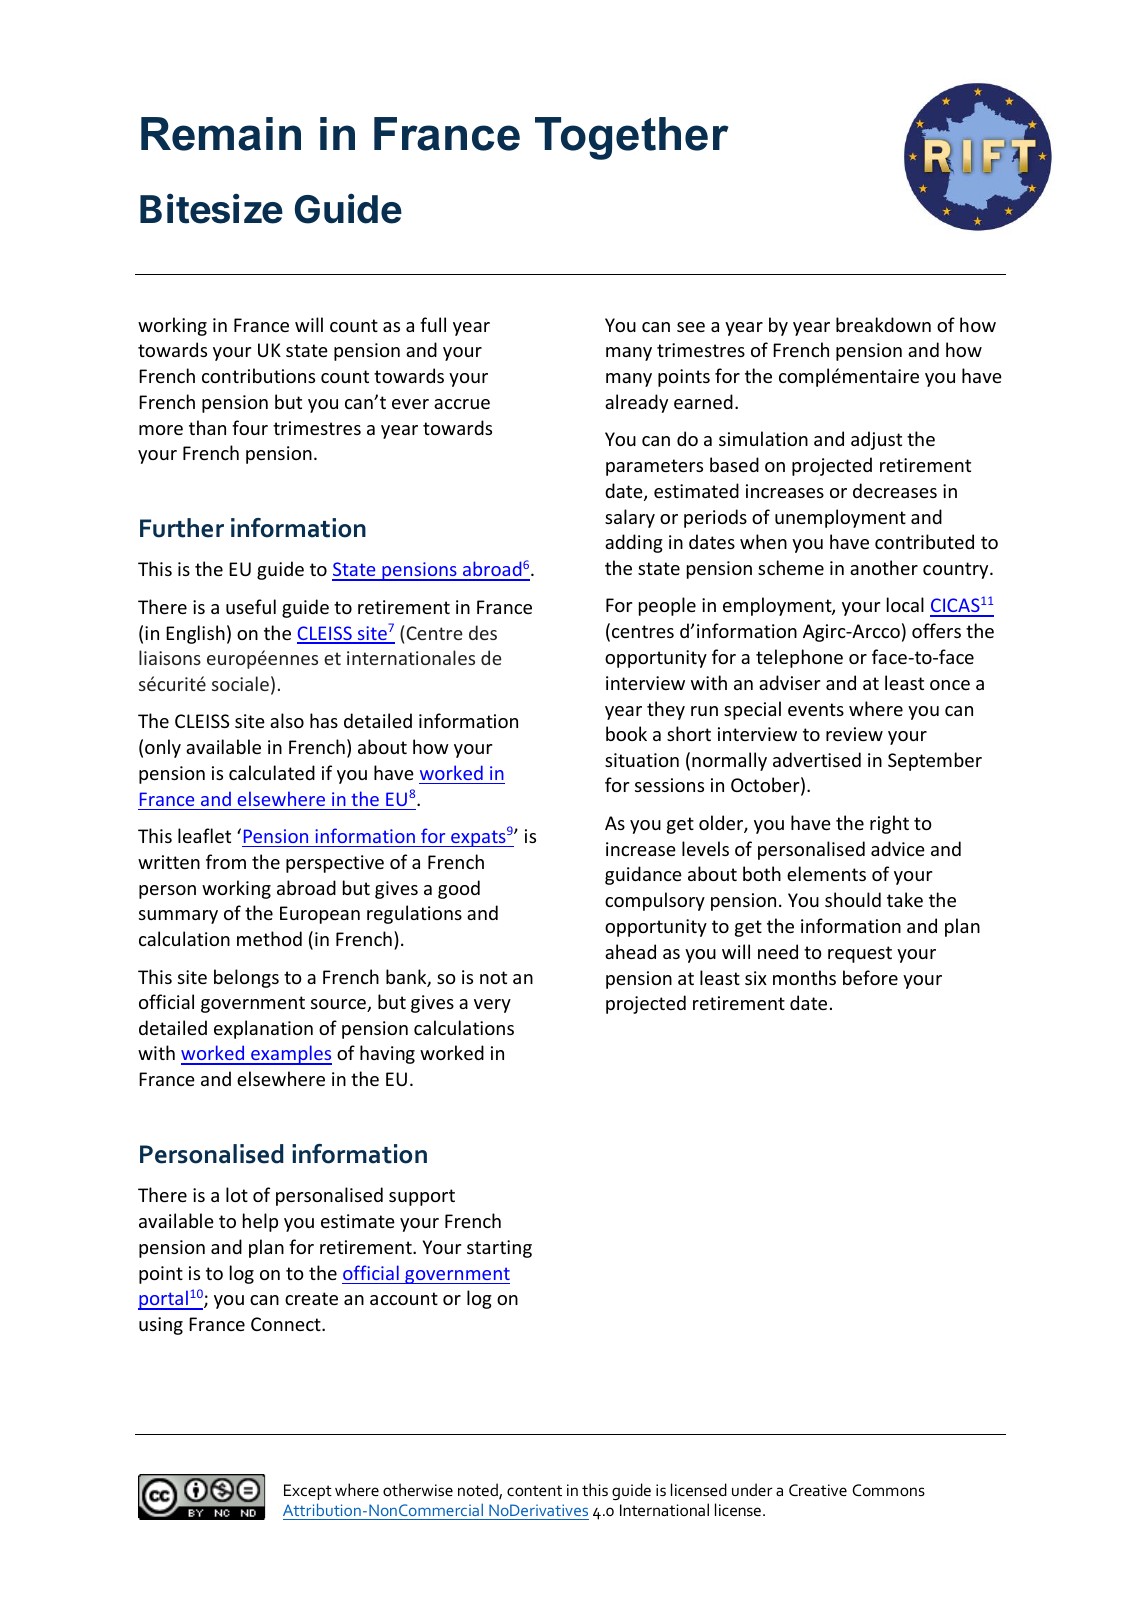 The width and height of the screenshot is (1141, 1615). I want to click on content, so click(534, 1490).
